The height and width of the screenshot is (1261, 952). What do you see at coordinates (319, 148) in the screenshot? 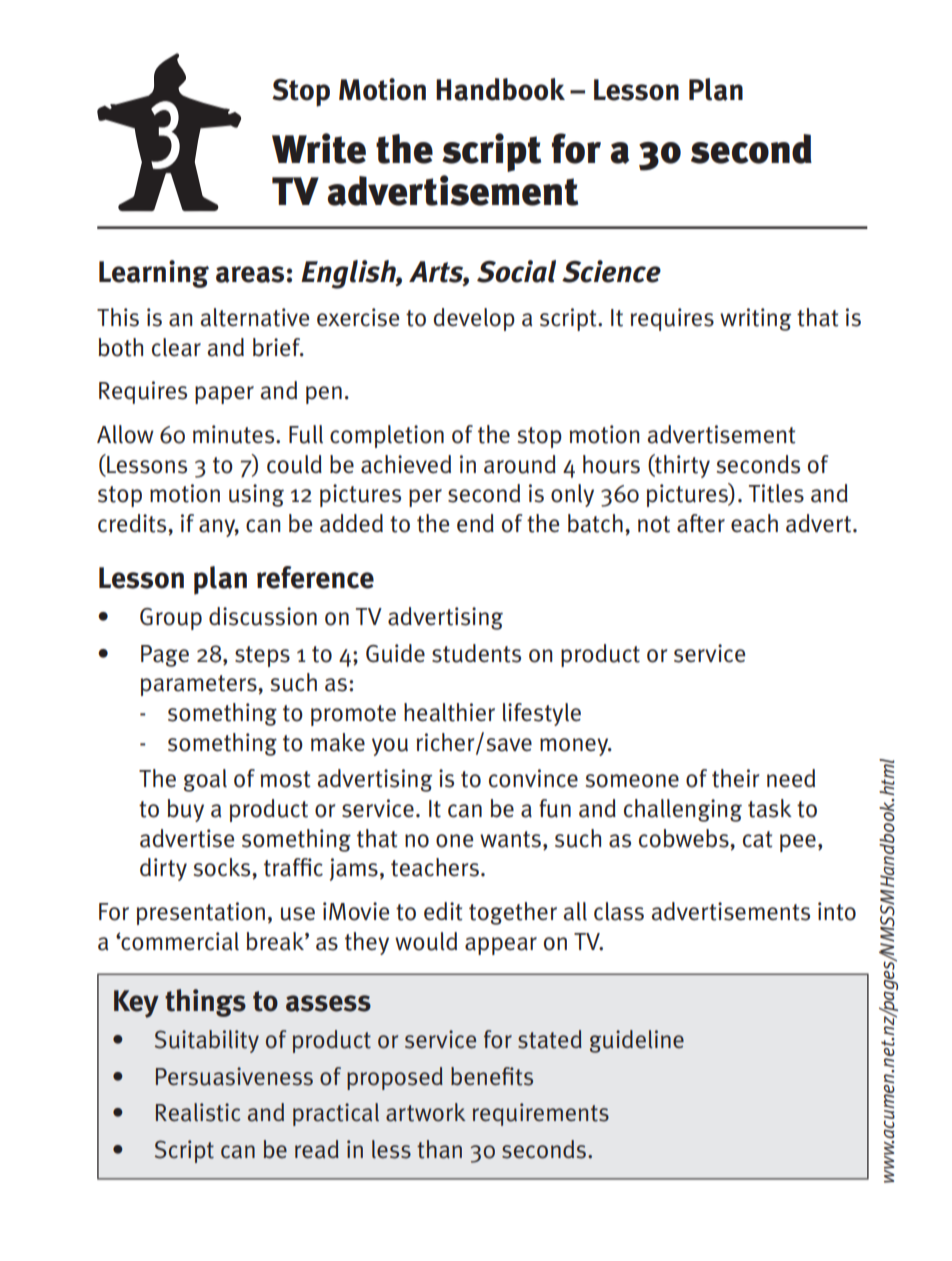
I see `Write` at bounding box center [319, 148].
